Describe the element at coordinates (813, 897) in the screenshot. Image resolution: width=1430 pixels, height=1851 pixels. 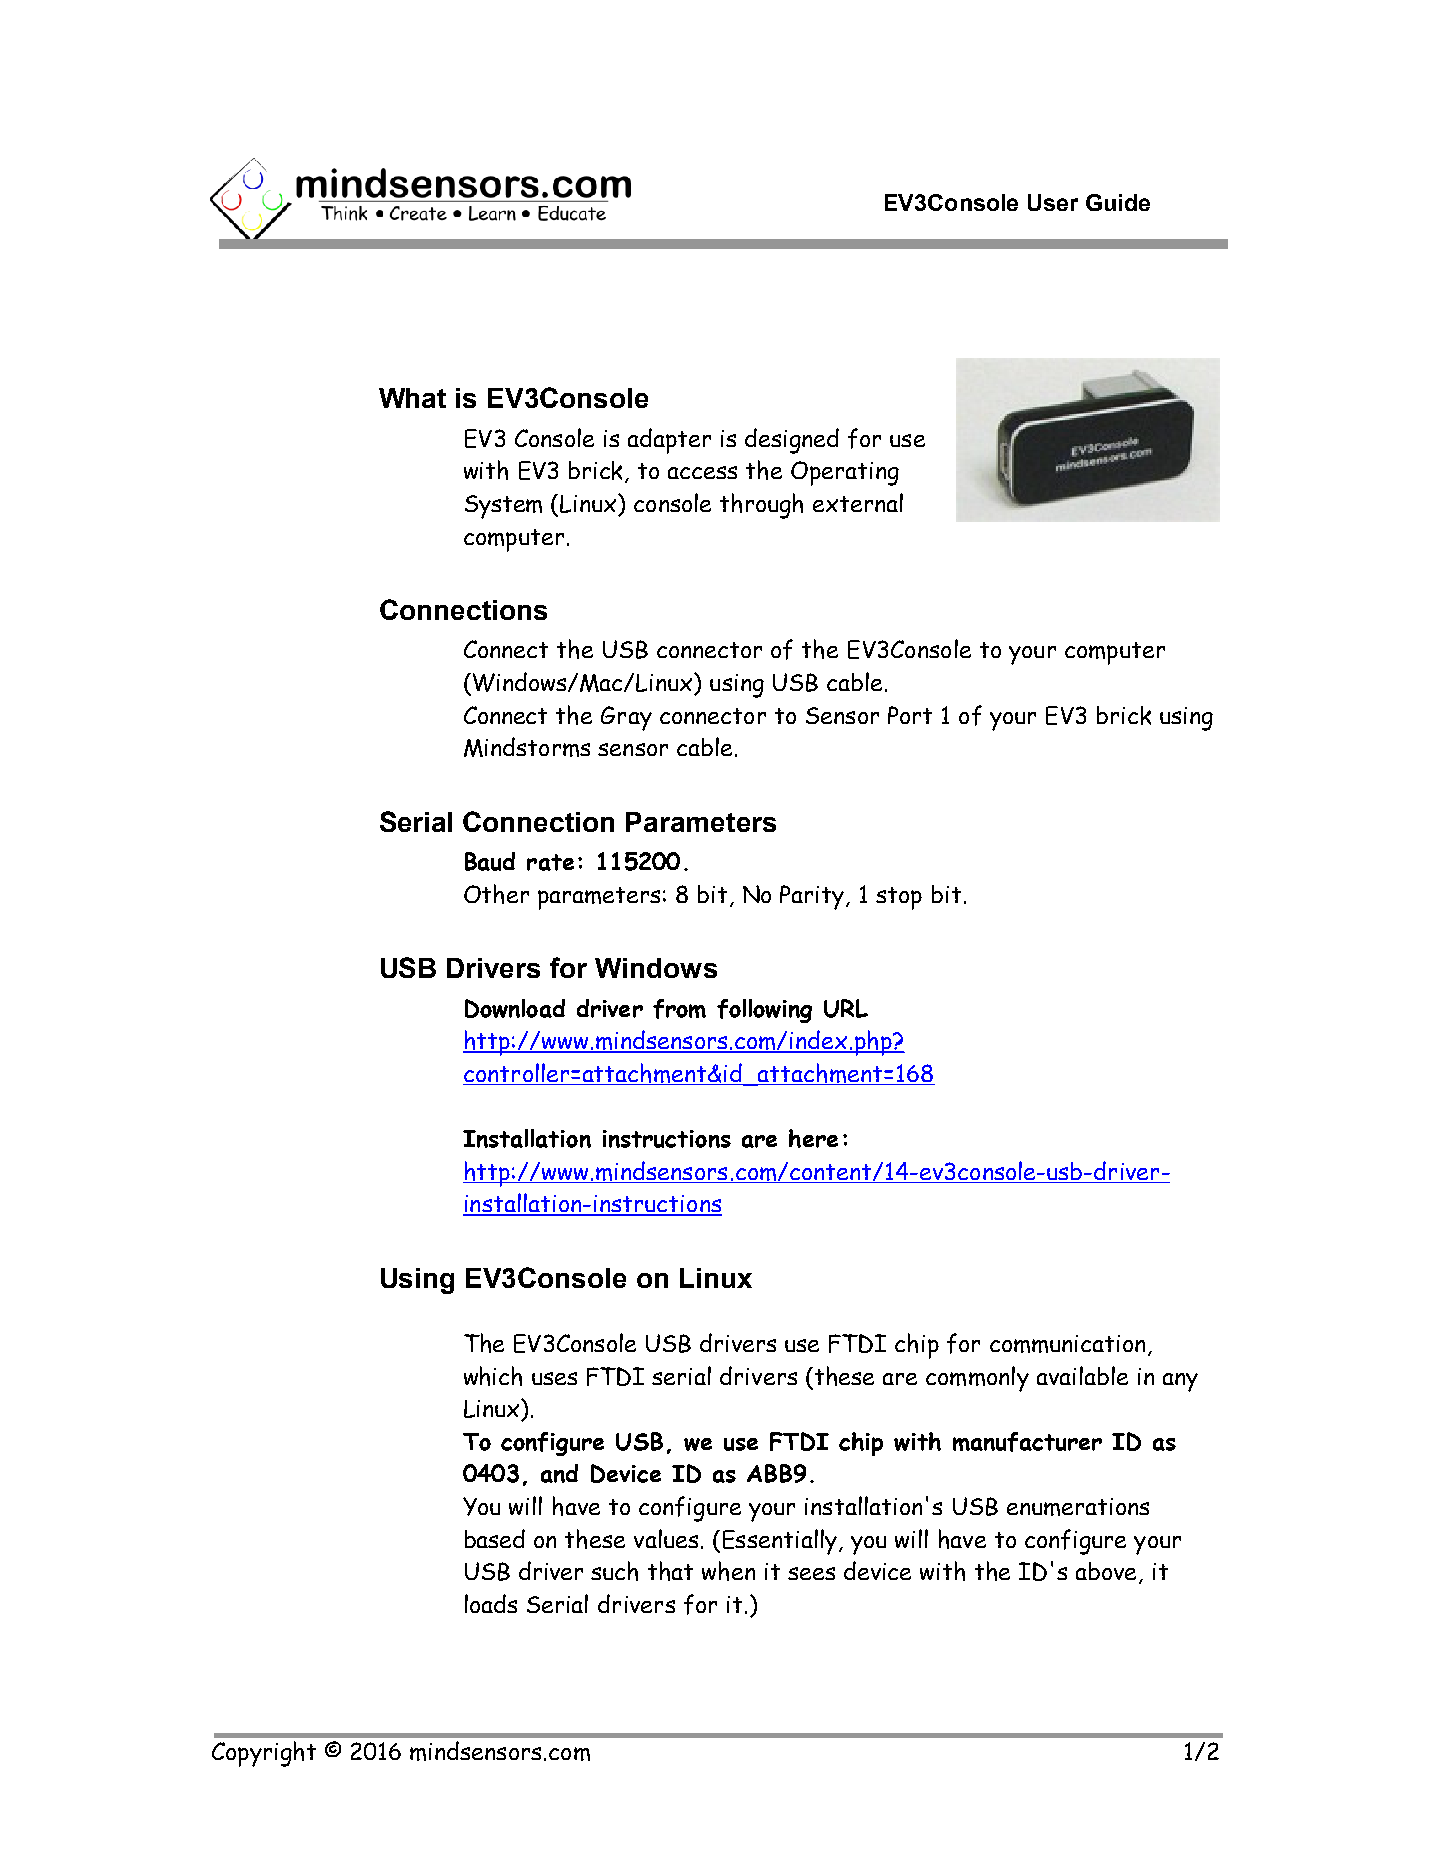
I see `Parity` at that location.
